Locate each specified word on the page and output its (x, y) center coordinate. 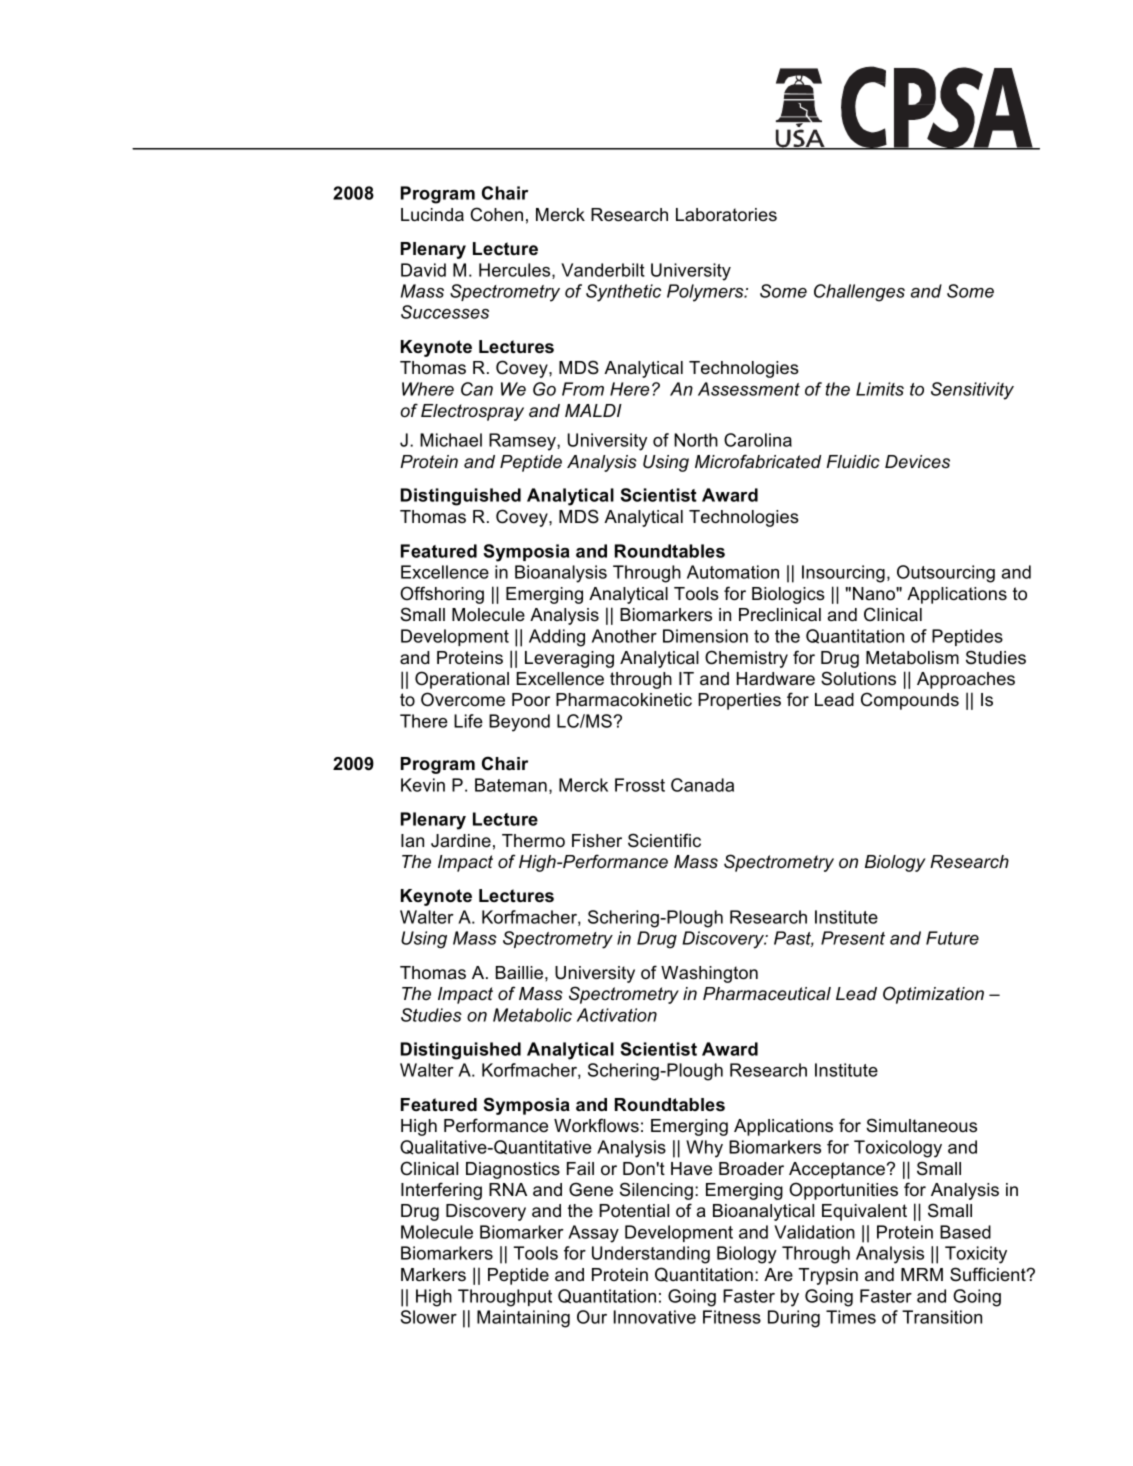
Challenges (859, 293)
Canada (702, 785)
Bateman (511, 785)
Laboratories (726, 215)
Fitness (732, 1317)
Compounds (910, 701)
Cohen (496, 214)
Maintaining (523, 1319)
